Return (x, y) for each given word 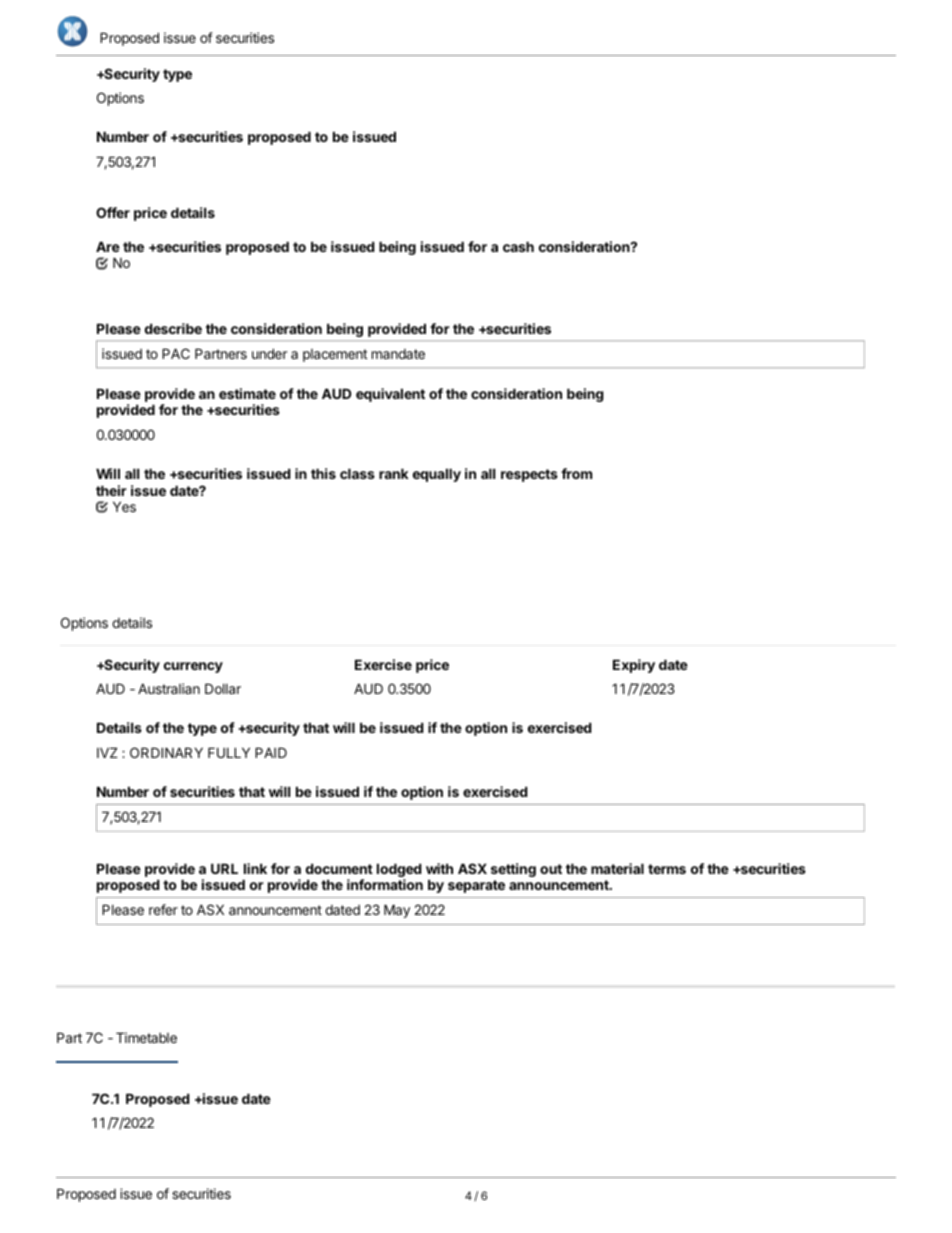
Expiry (634, 666)
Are (108, 246)
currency (193, 667)
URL (224, 868)
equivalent (390, 395)
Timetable (146, 1037)
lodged (399, 871)
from (576, 473)
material (617, 868)
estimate (247, 393)
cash (518, 246)
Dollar (223, 688)
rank (394, 473)
